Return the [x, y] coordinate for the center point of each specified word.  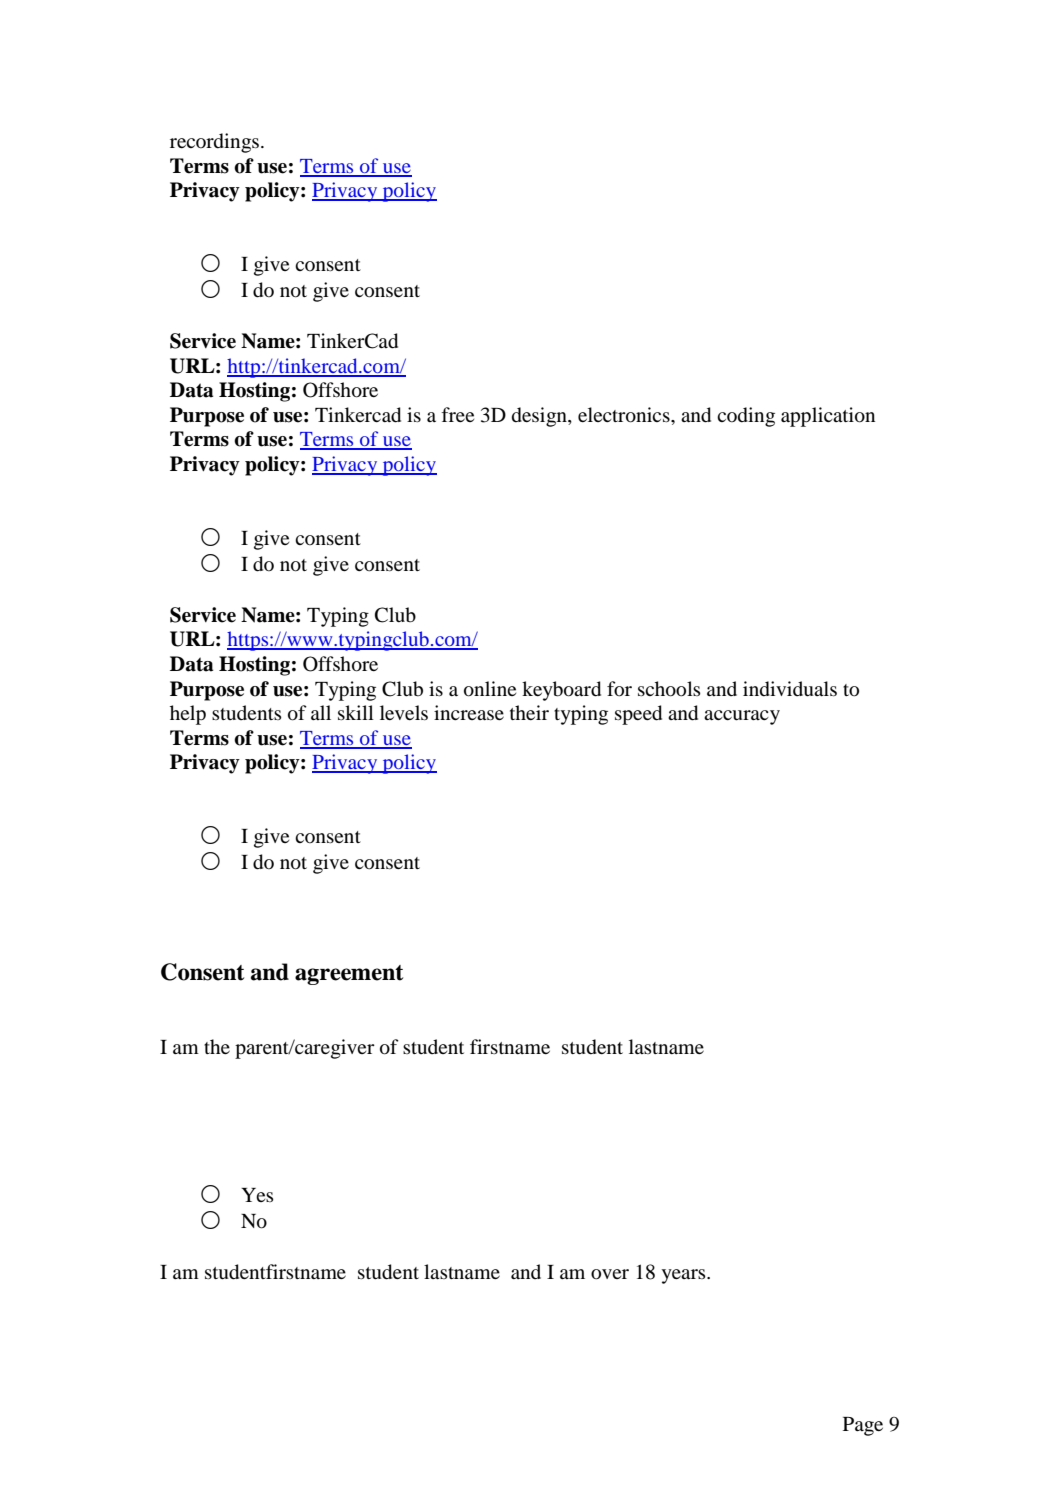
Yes [257, 1195]
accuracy [742, 717]
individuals [790, 689]
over [610, 1274]
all [321, 712]
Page [863, 1426]
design [540, 417]
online [490, 689]
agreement [349, 975]
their [529, 712]
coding [746, 417]
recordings [214, 143]
